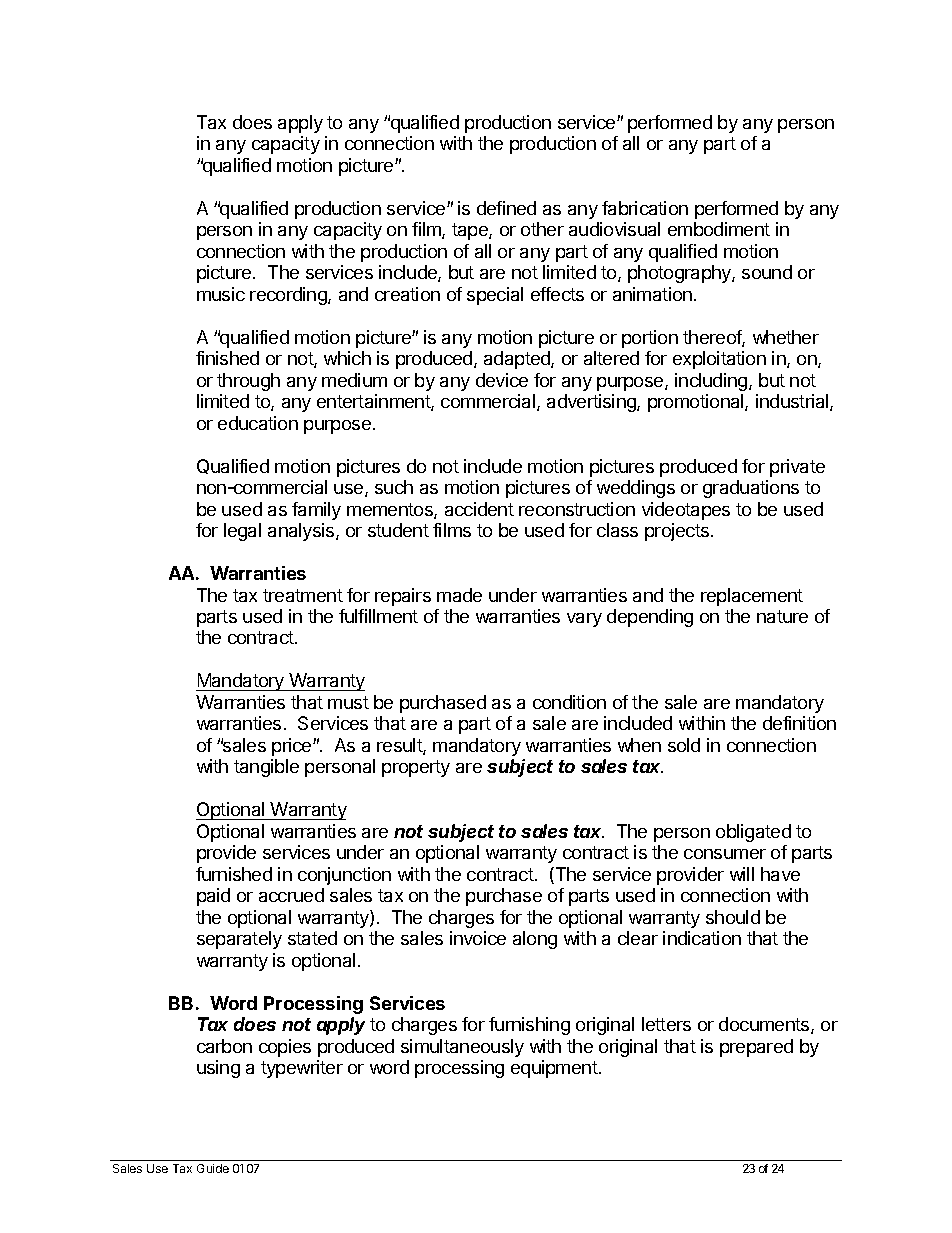 This image has width=952, height=1233. Describe the element at coordinates (289, 296) in the image. I see `recording` at that location.
